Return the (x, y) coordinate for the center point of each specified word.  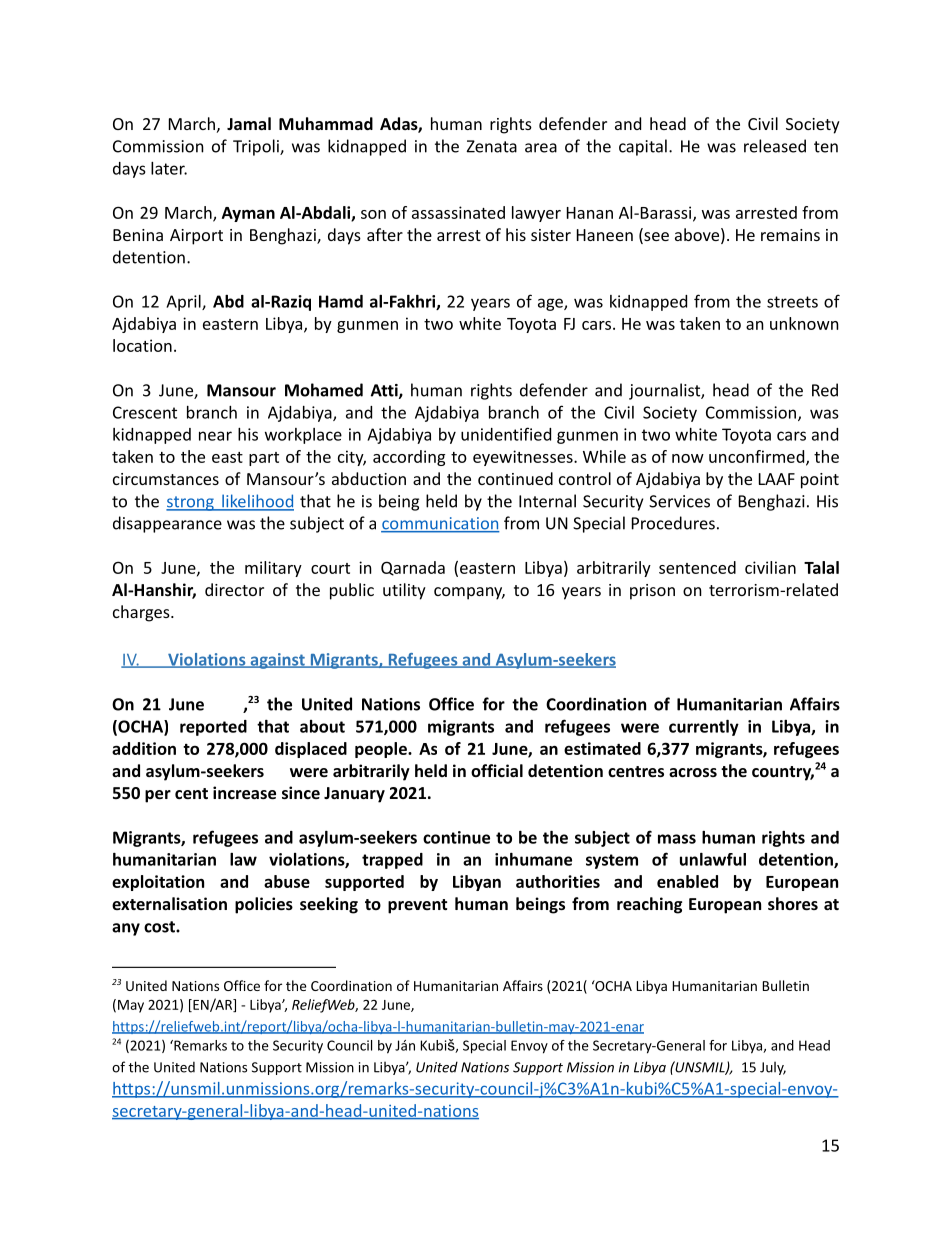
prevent (417, 906)
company (469, 593)
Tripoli (257, 147)
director (234, 589)
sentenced (697, 567)
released (775, 146)
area (541, 148)
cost (160, 927)
